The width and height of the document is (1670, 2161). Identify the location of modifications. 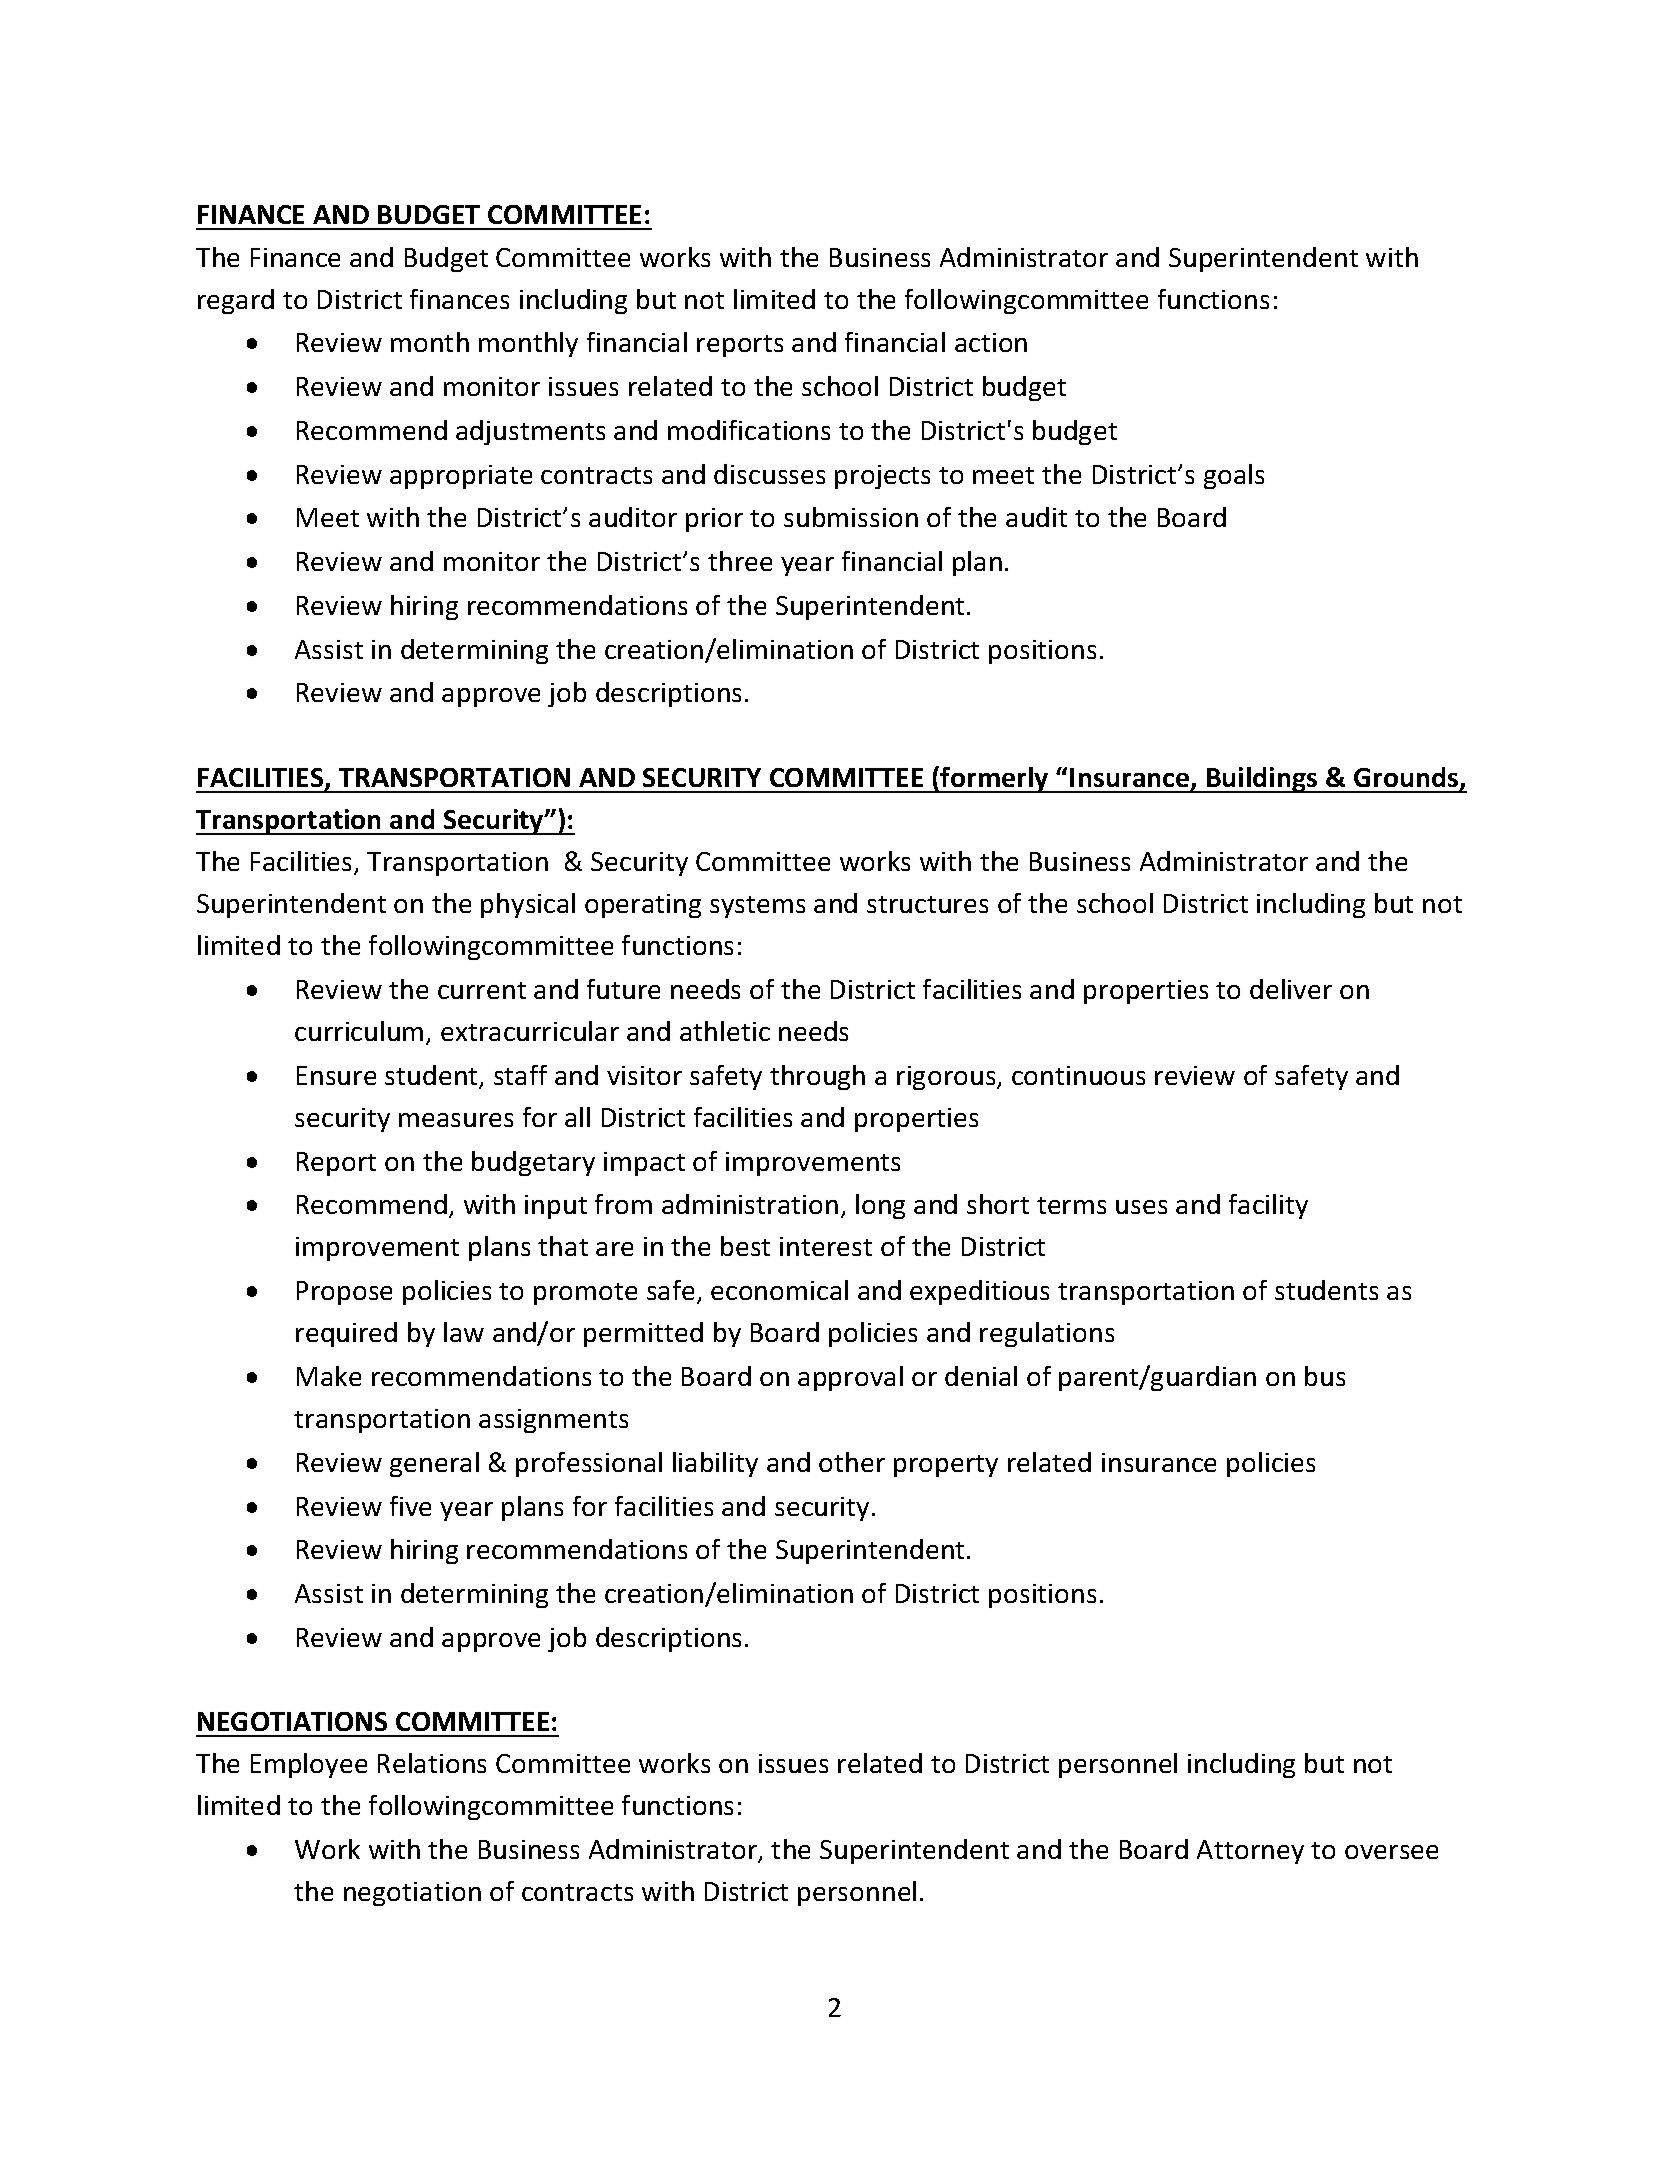
(749, 430).
